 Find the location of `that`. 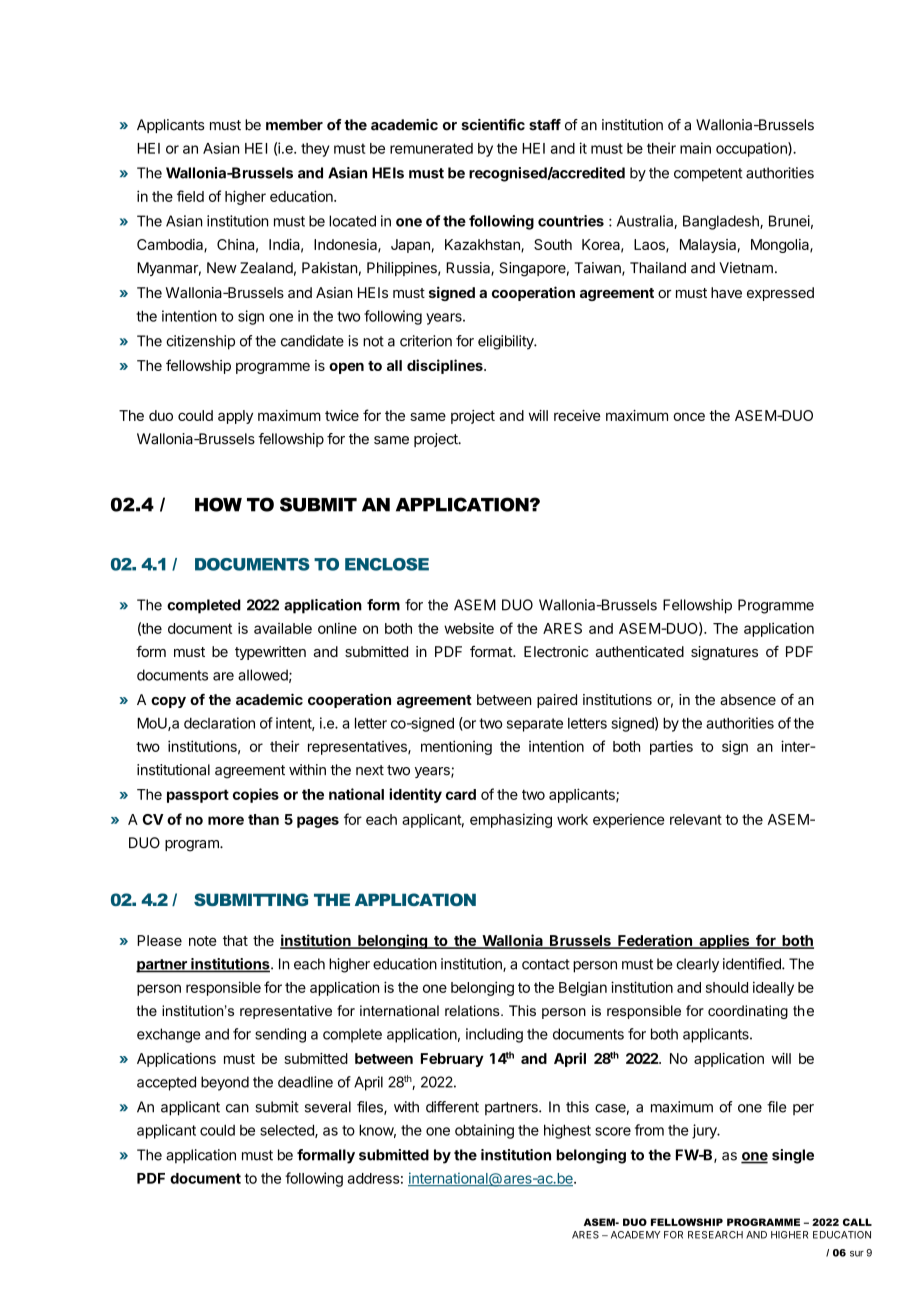

that is located at coordinates (235, 940).
